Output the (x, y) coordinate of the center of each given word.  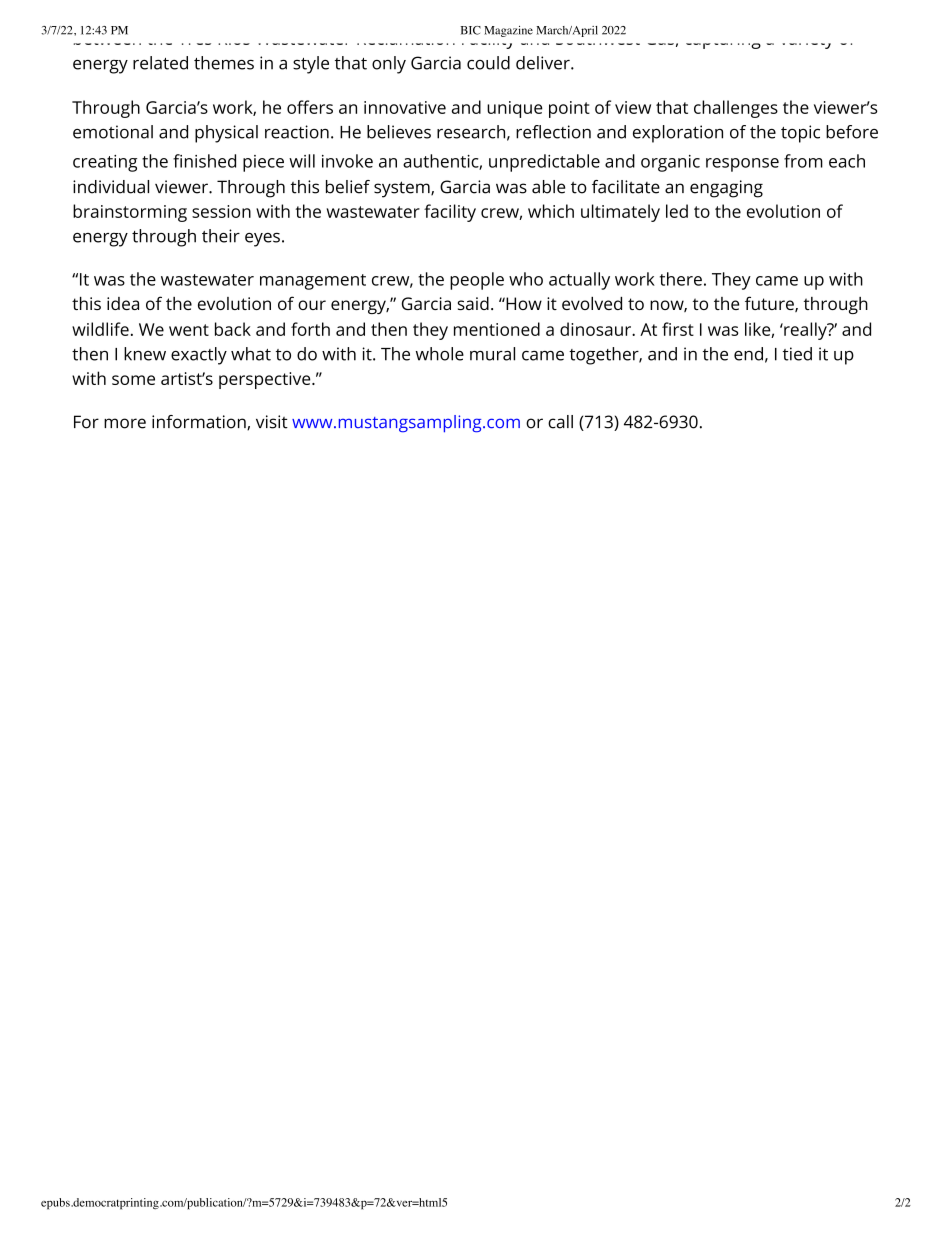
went (189, 330)
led (677, 211)
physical (226, 134)
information (200, 422)
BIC (471, 30)
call (560, 422)
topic (800, 134)
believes (399, 132)
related (160, 63)
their (221, 236)
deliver (544, 63)
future (770, 304)
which (551, 211)
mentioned (497, 329)
